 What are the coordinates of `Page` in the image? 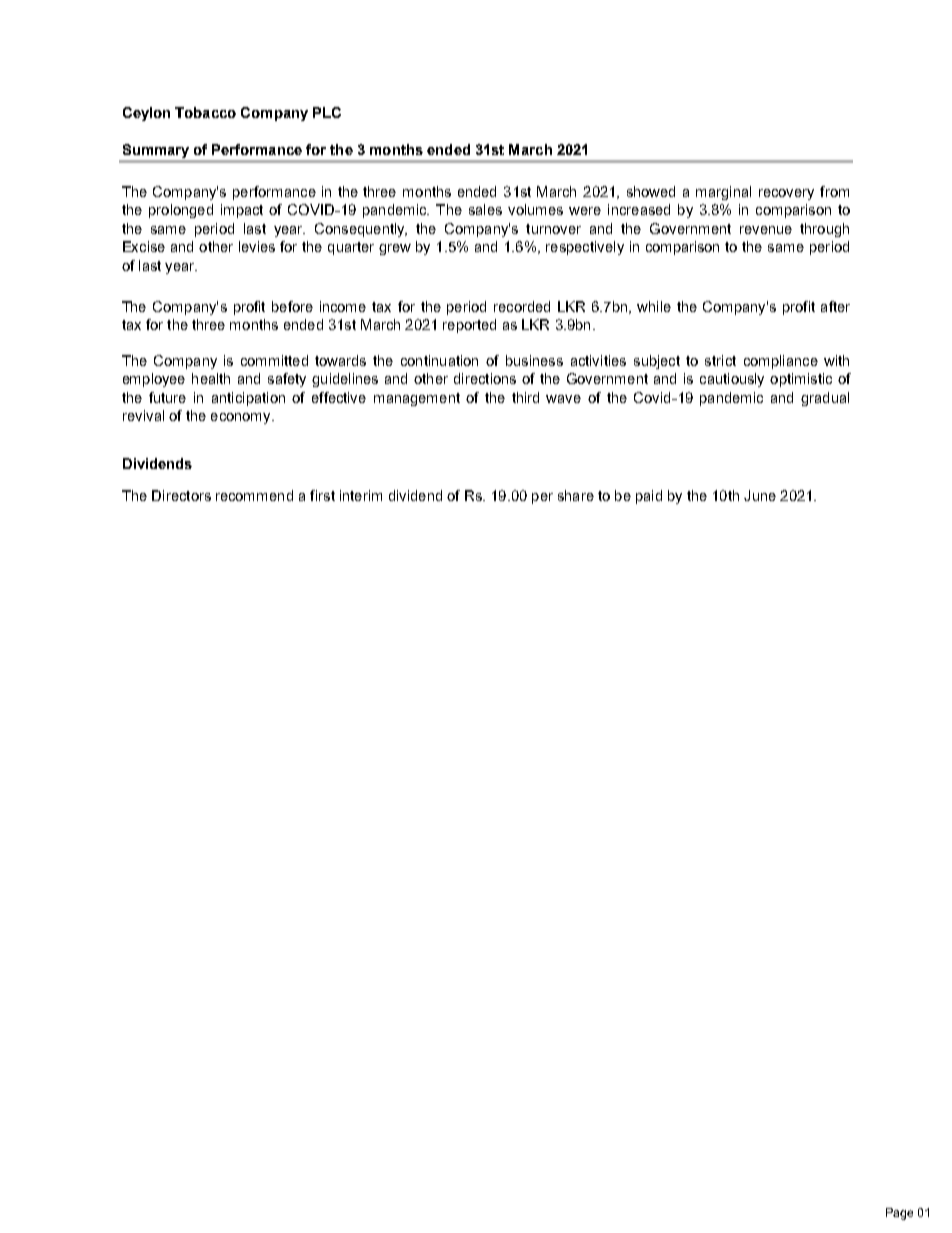 It's located at (899, 1214).
